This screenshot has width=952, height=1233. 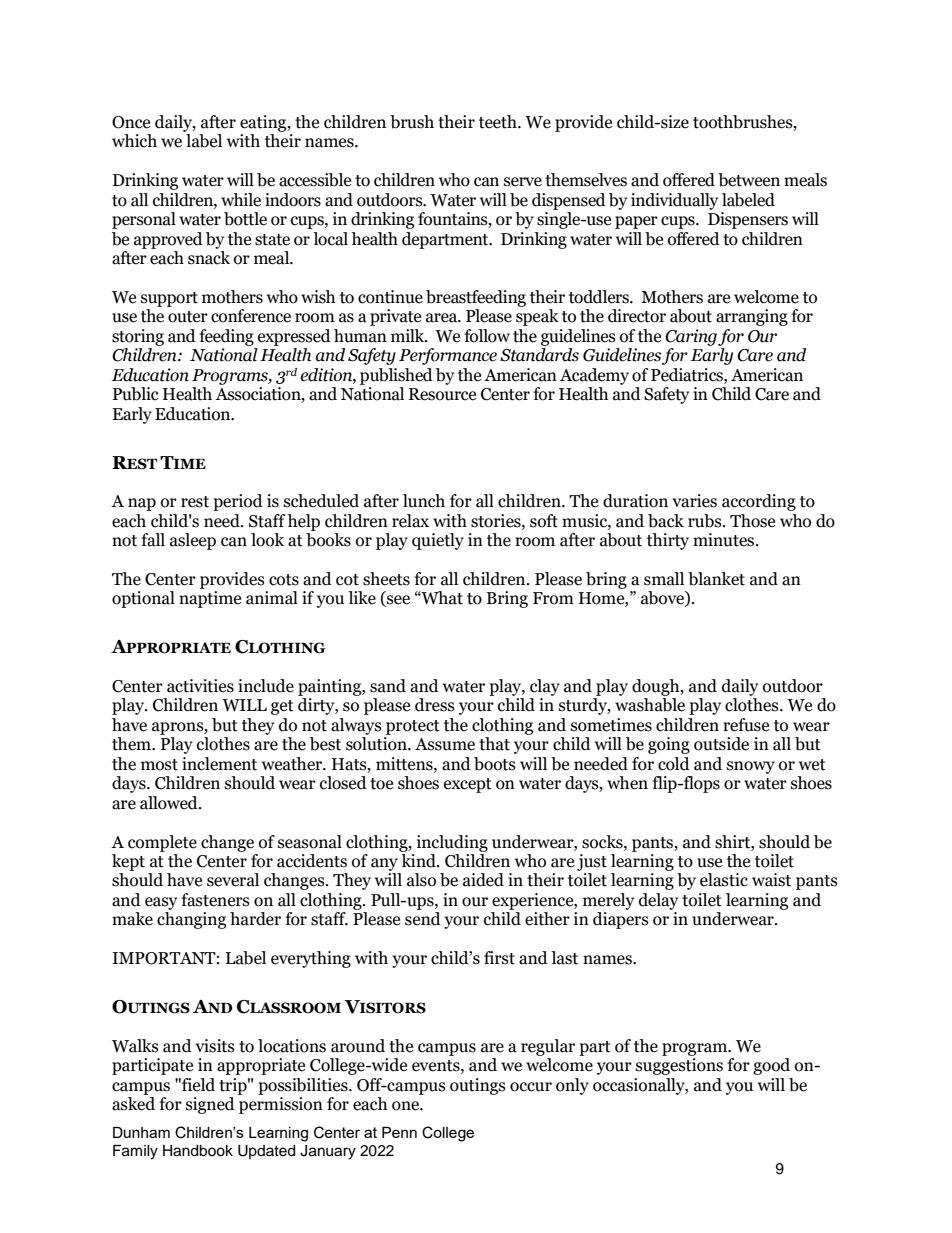 What do you see at coordinates (749, 180) in the screenshot?
I see `between` at bounding box center [749, 180].
